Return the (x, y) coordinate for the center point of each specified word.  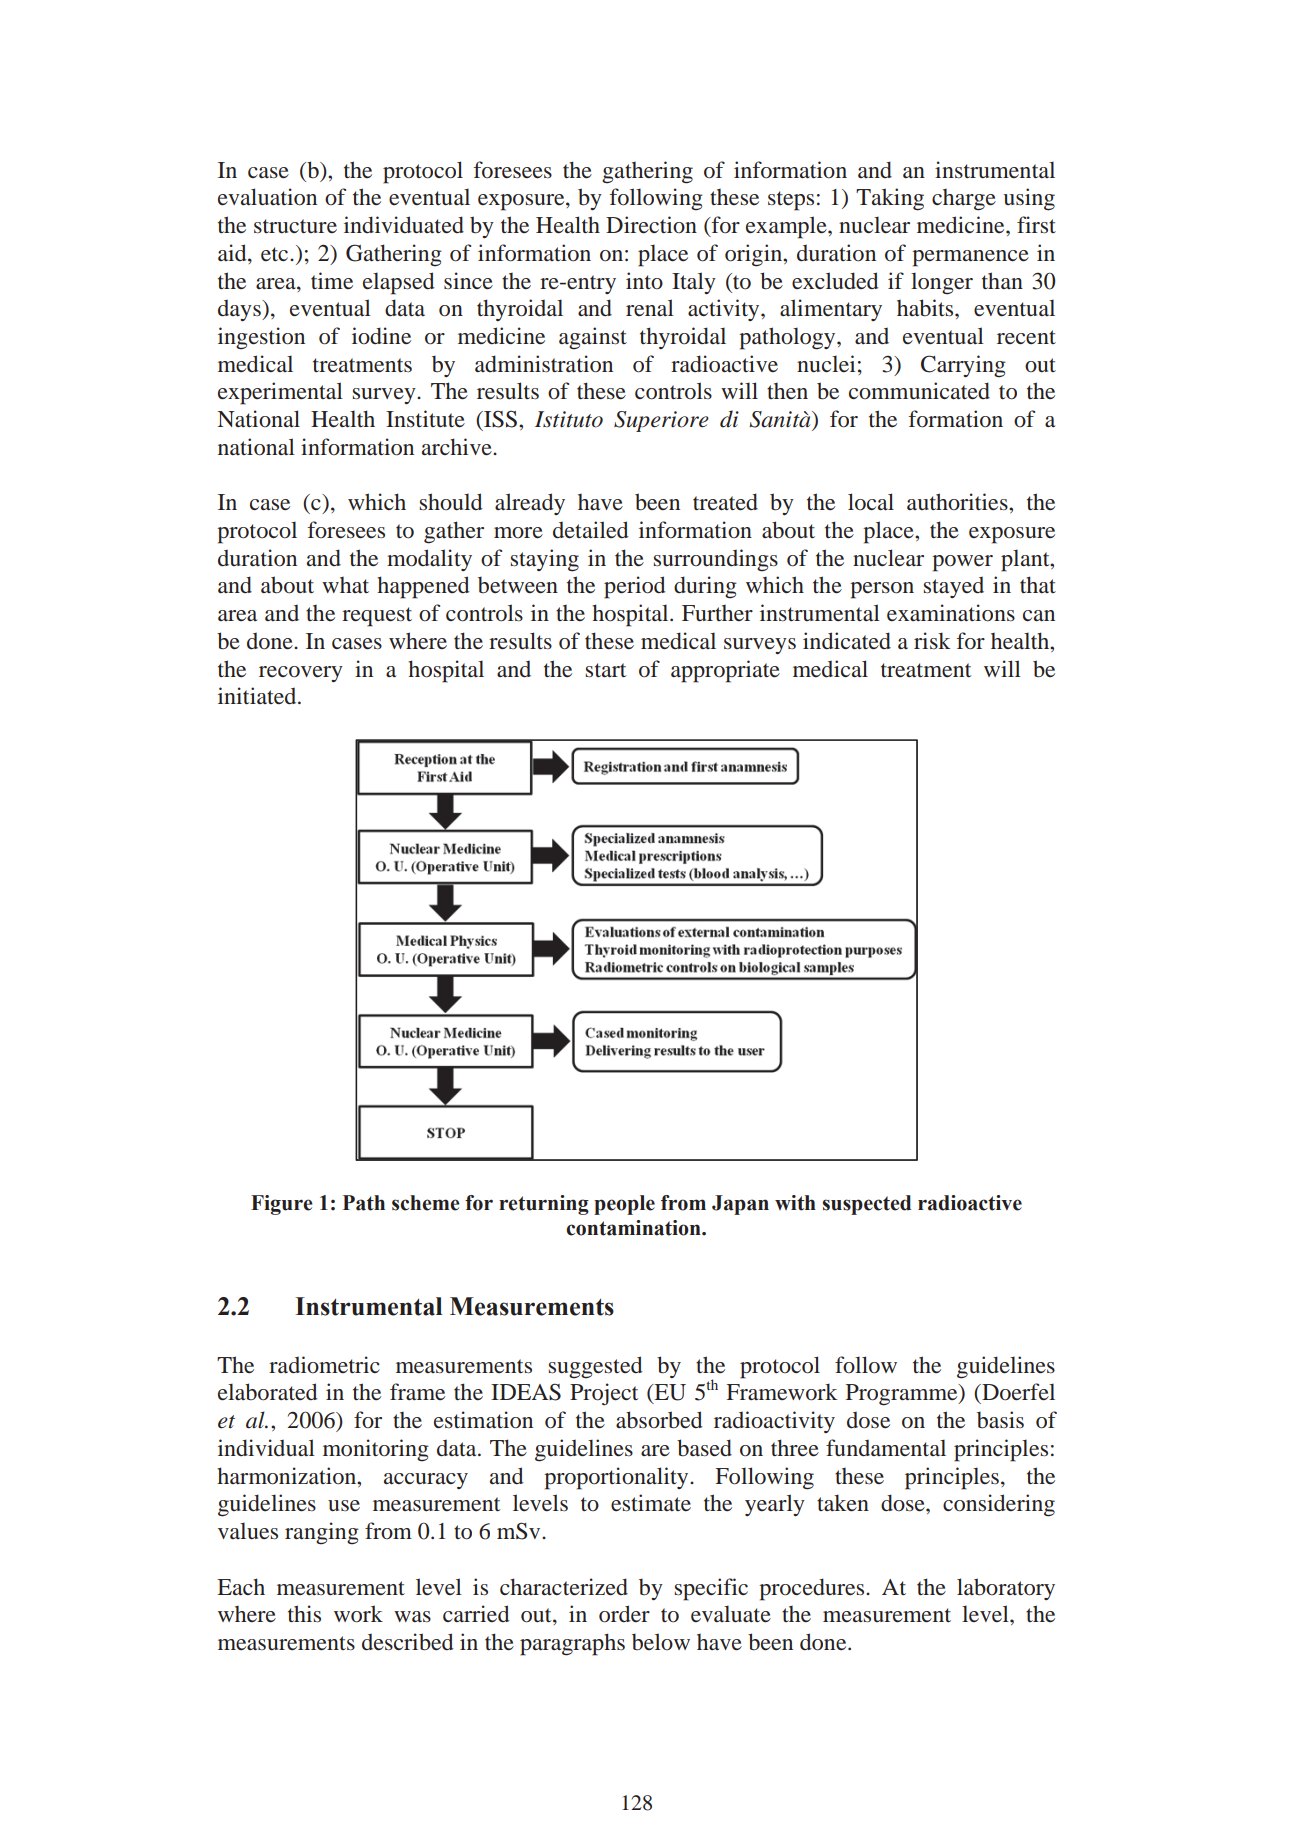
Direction (651, 225)
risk (932, 640)
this (304, 1613)
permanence (970, 258)
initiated (258, 696)
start (606, 670)
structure (295, 226)
